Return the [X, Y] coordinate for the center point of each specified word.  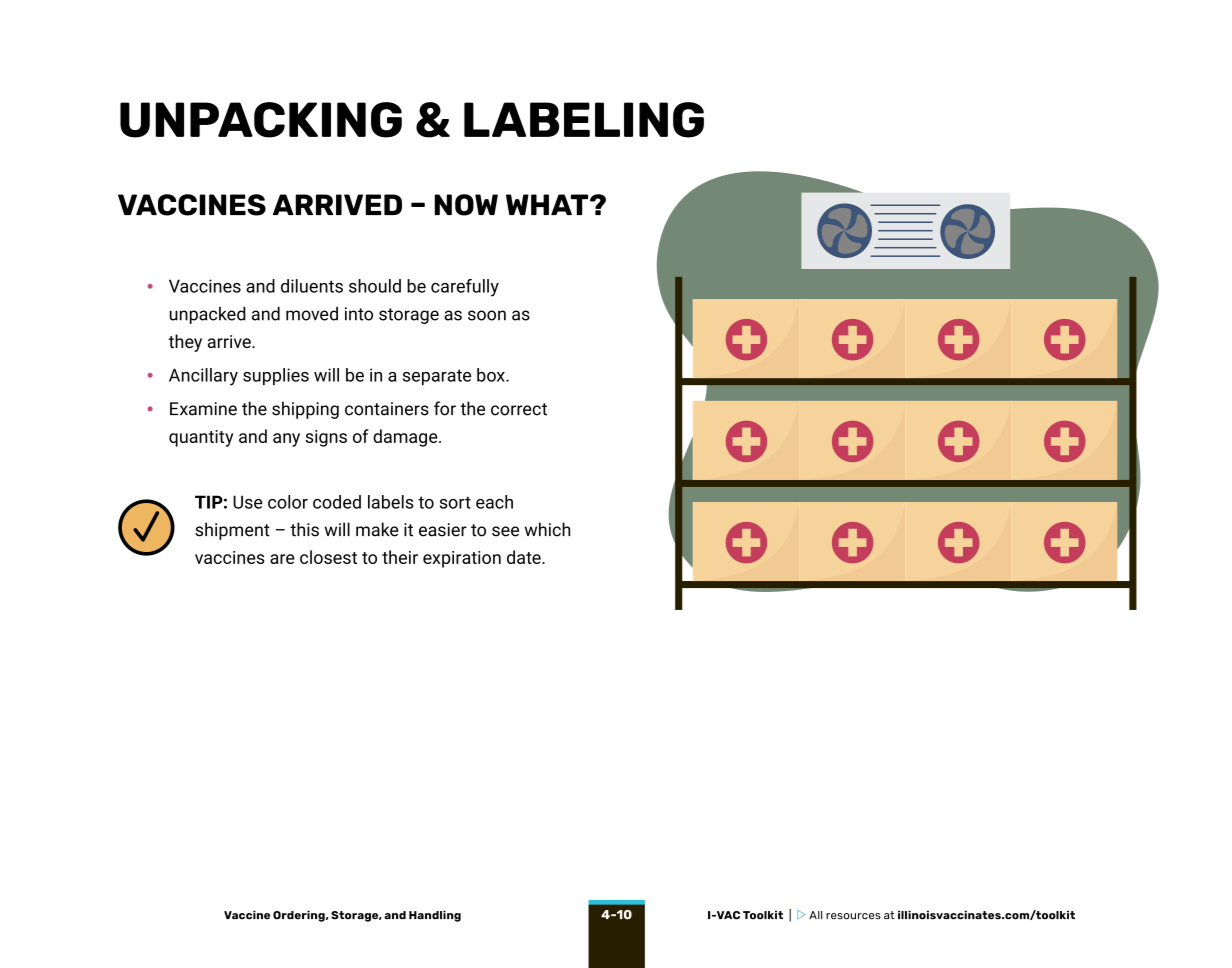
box [492, 375]
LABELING [584, 120]
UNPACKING [261, 120]
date [525, 557]
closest [328, 557]
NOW [466, 205]
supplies [276, 376]
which [547, 529]
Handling [435, 916]
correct [519, 409]
